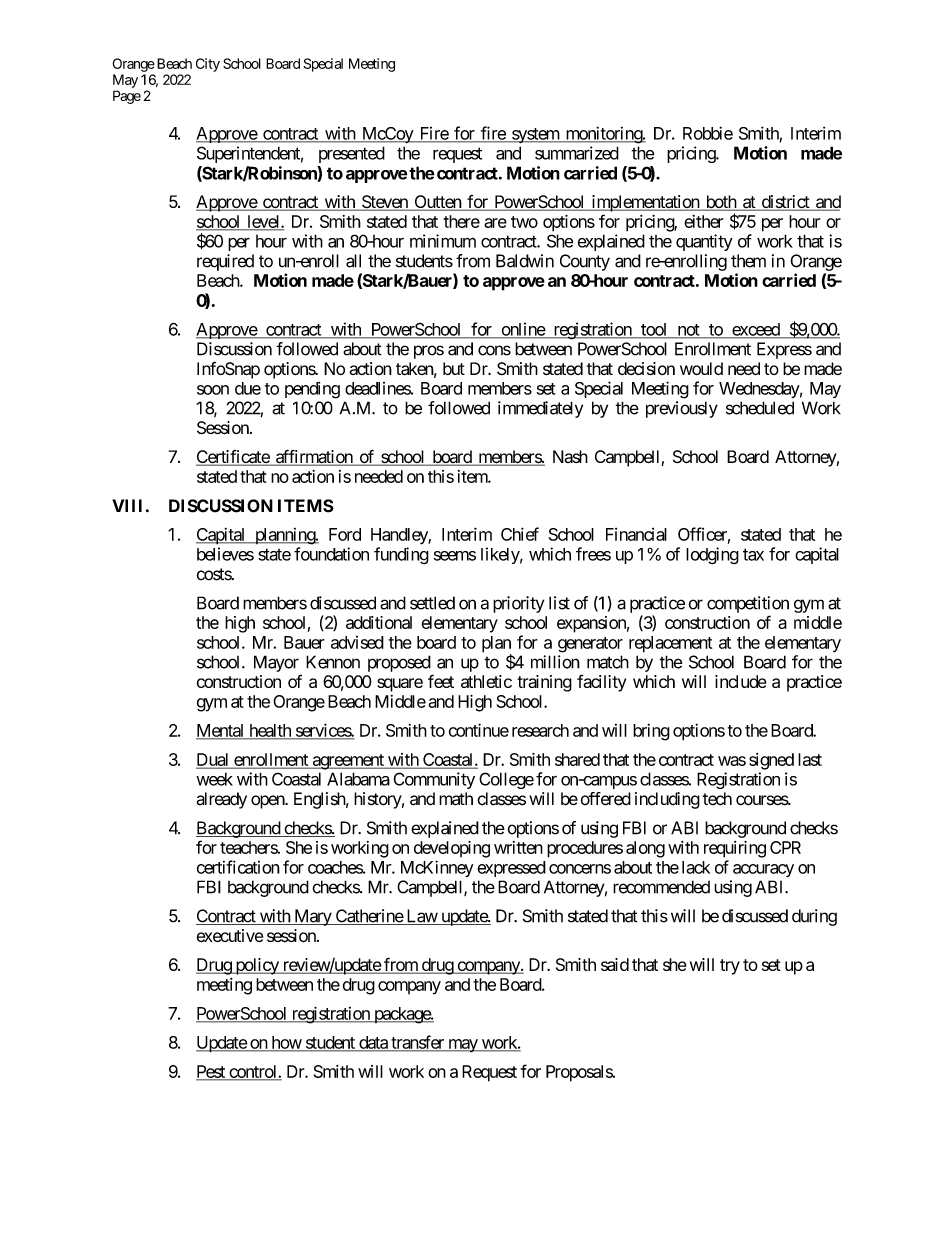 The width and height of the screenshot is (952, 1233). Describe the element at coordinates (221, 800) in the screenshot. I see `already` at that location.
